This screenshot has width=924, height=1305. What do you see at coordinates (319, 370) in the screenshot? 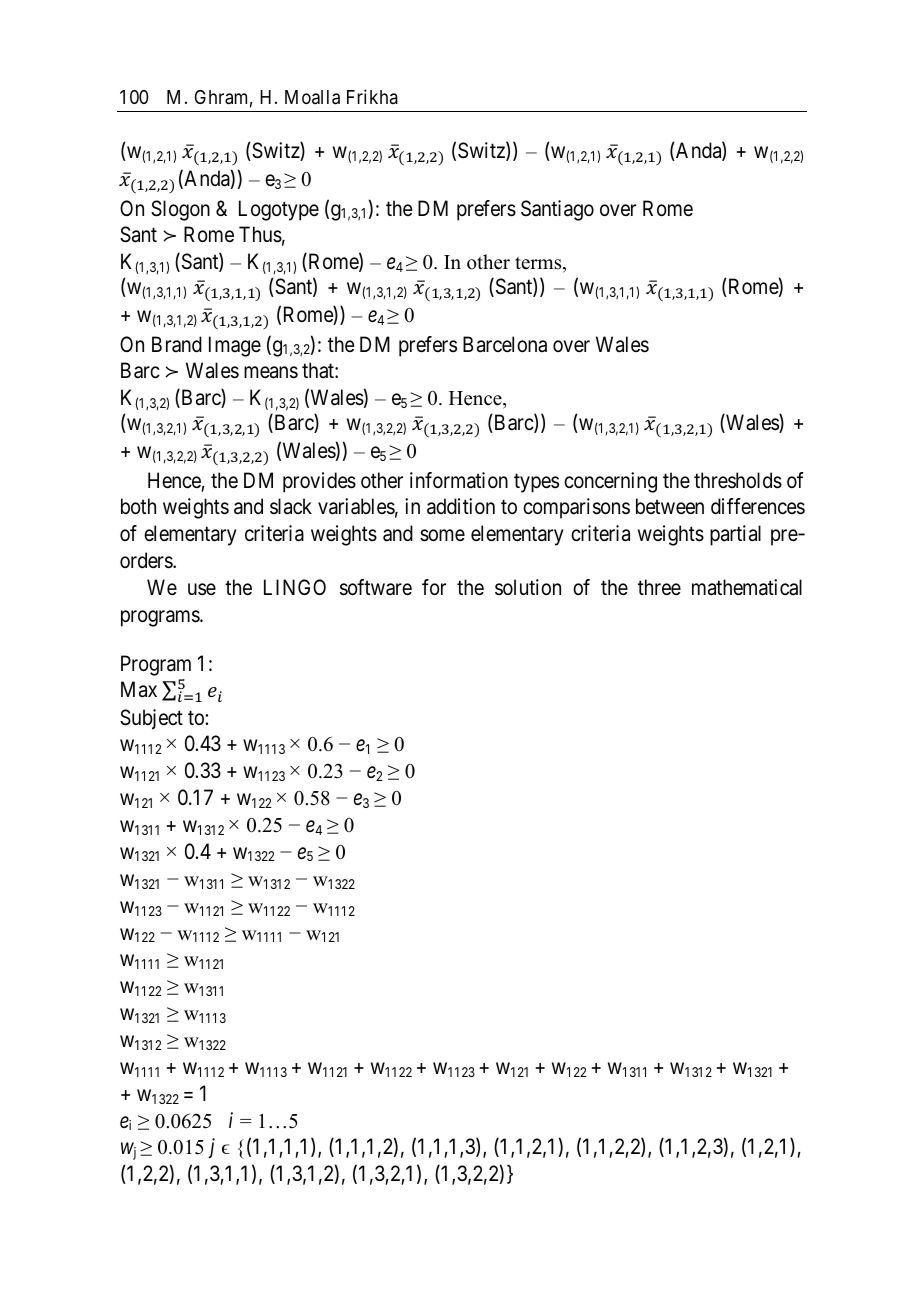
I see `that` at bounding box center [319, 370].
